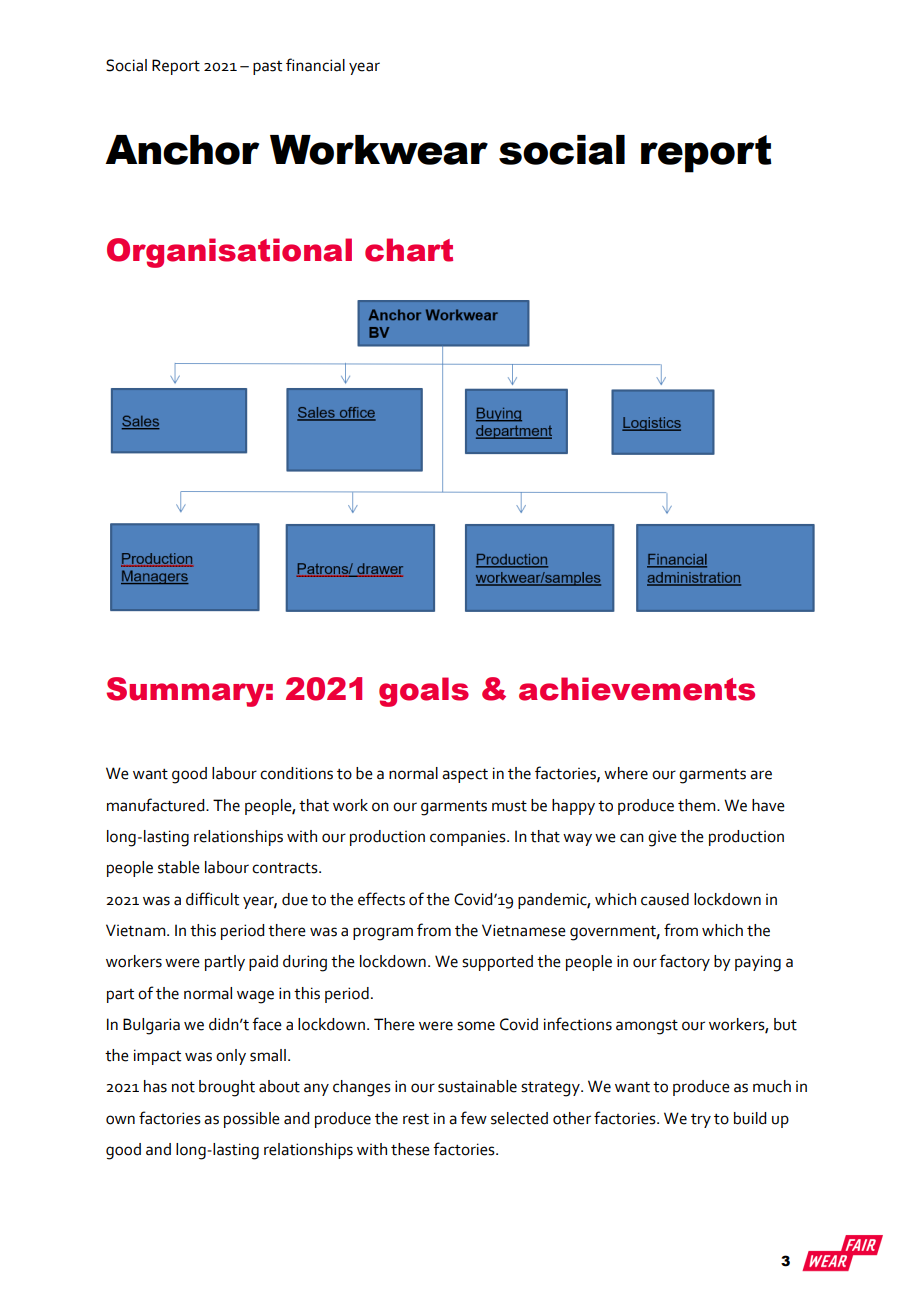 The image size is (924, 1309). I want to click on possible, so click(252, 1120).
